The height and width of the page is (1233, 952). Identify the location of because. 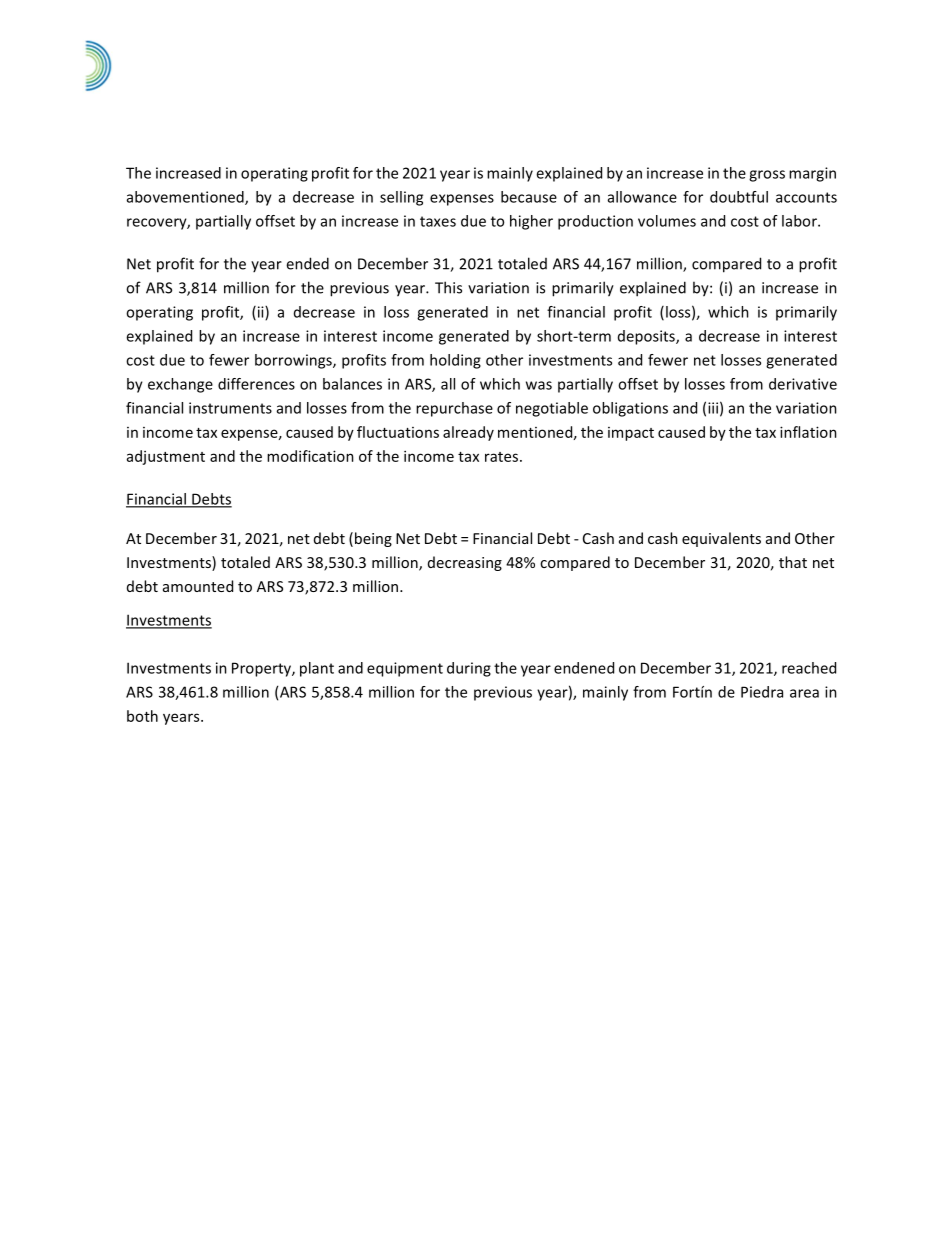
(529, 197).
